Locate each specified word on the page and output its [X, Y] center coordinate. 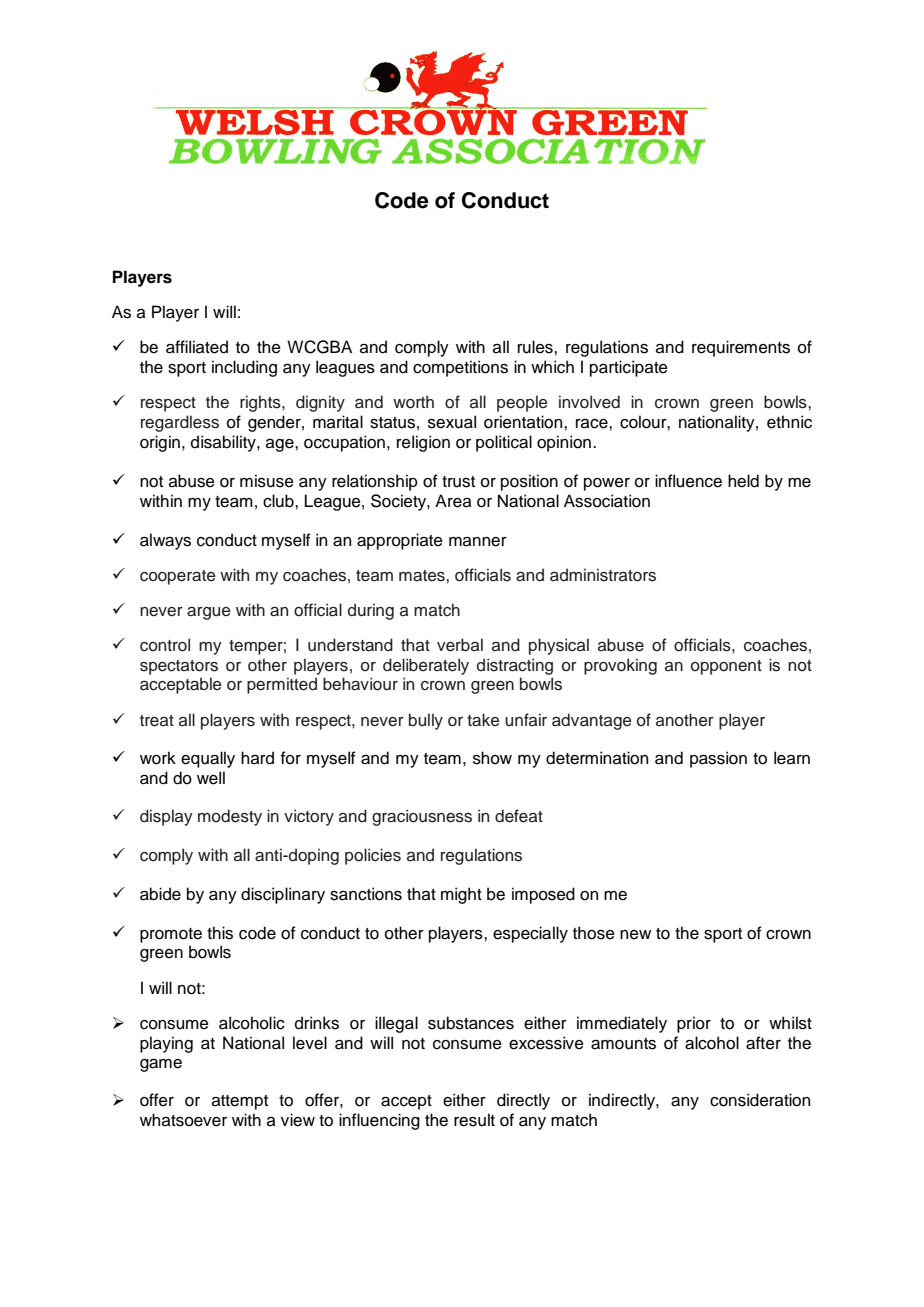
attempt [240, 1102]
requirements [741, 348]
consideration [760, 1100]
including [244, 368]
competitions [460, 368]
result [474, 1120]
